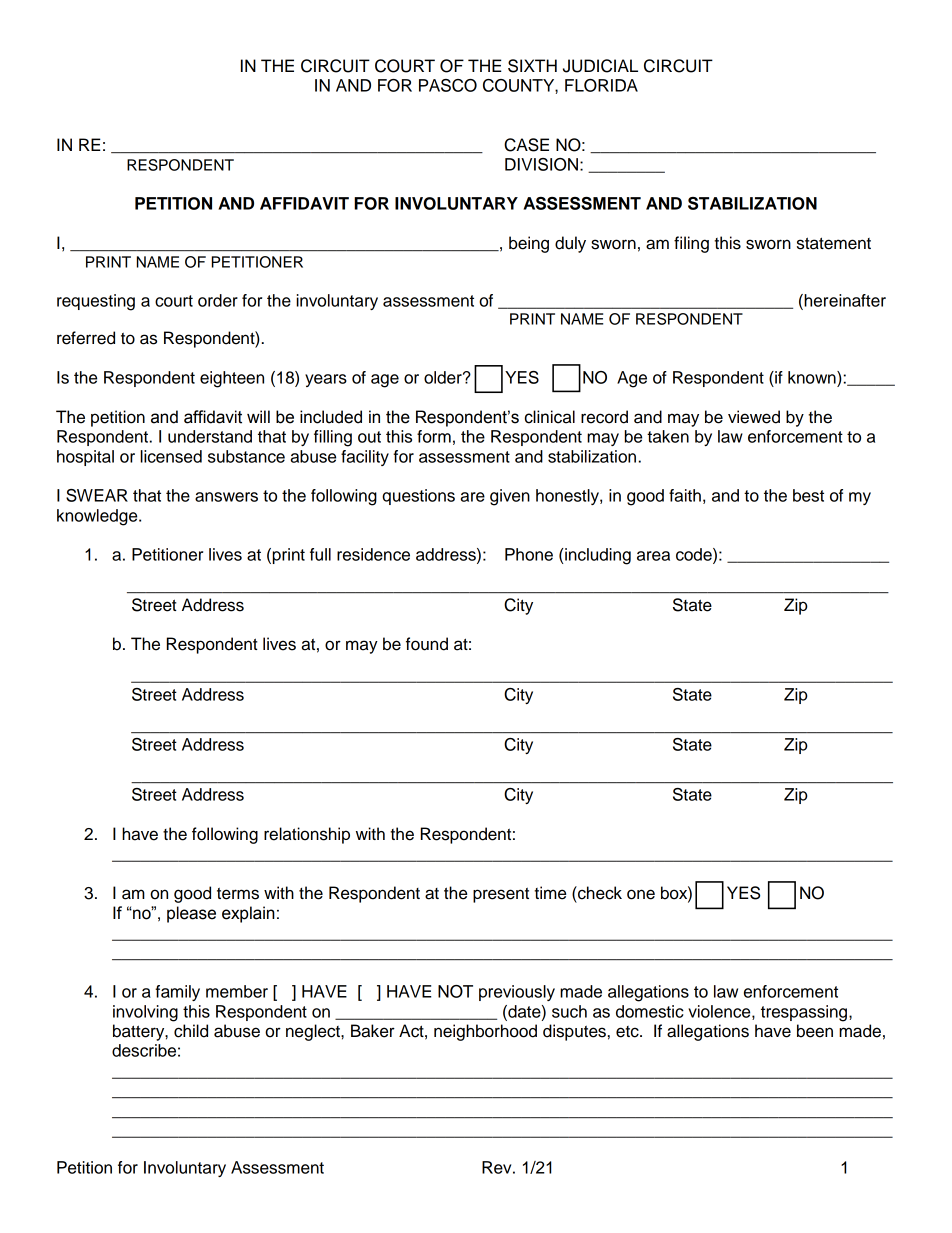 The image size is (952, 1233). I want to click on hereinafter, so click(844, 300).
